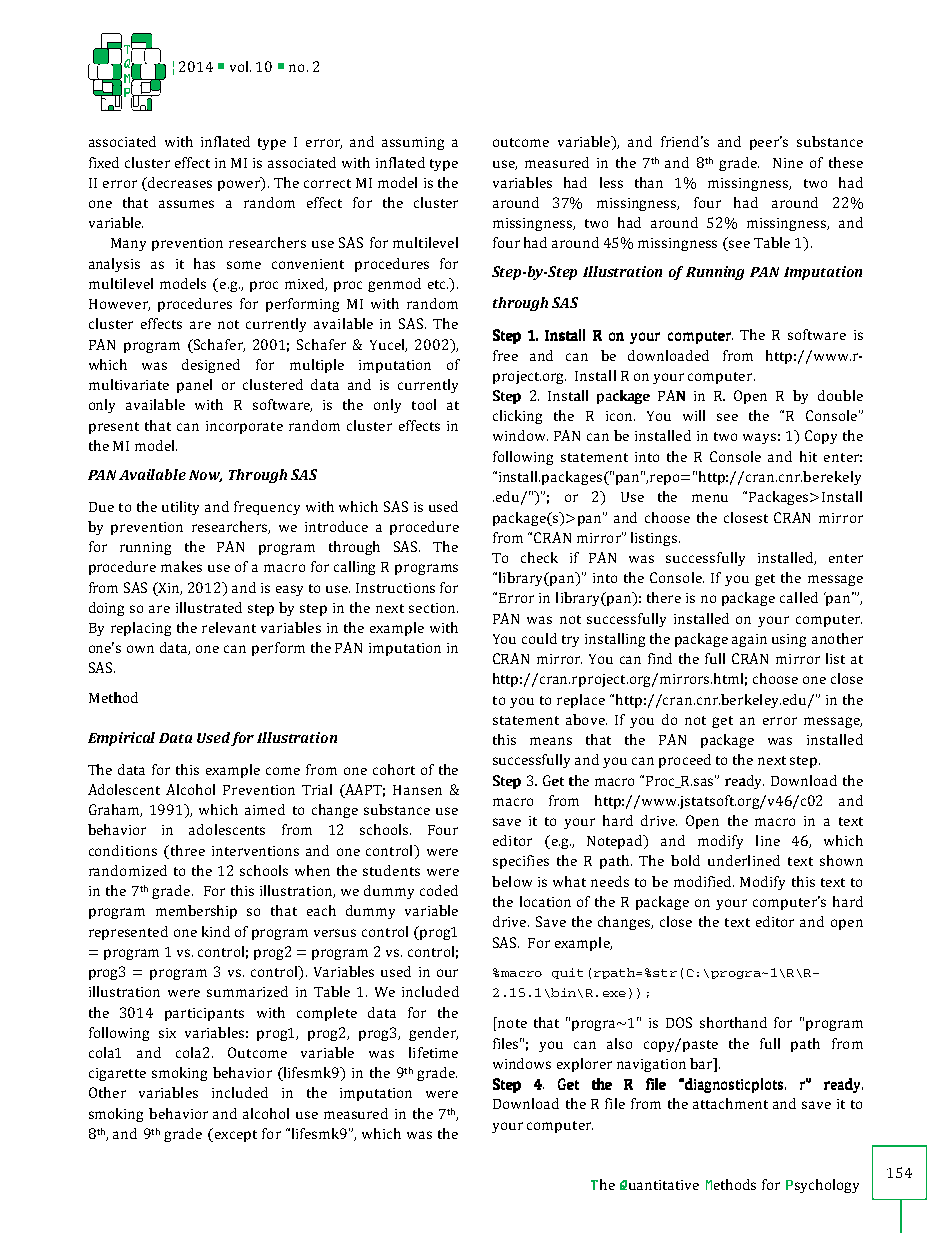  I want to click on lifetime, so click(433, 1052).
